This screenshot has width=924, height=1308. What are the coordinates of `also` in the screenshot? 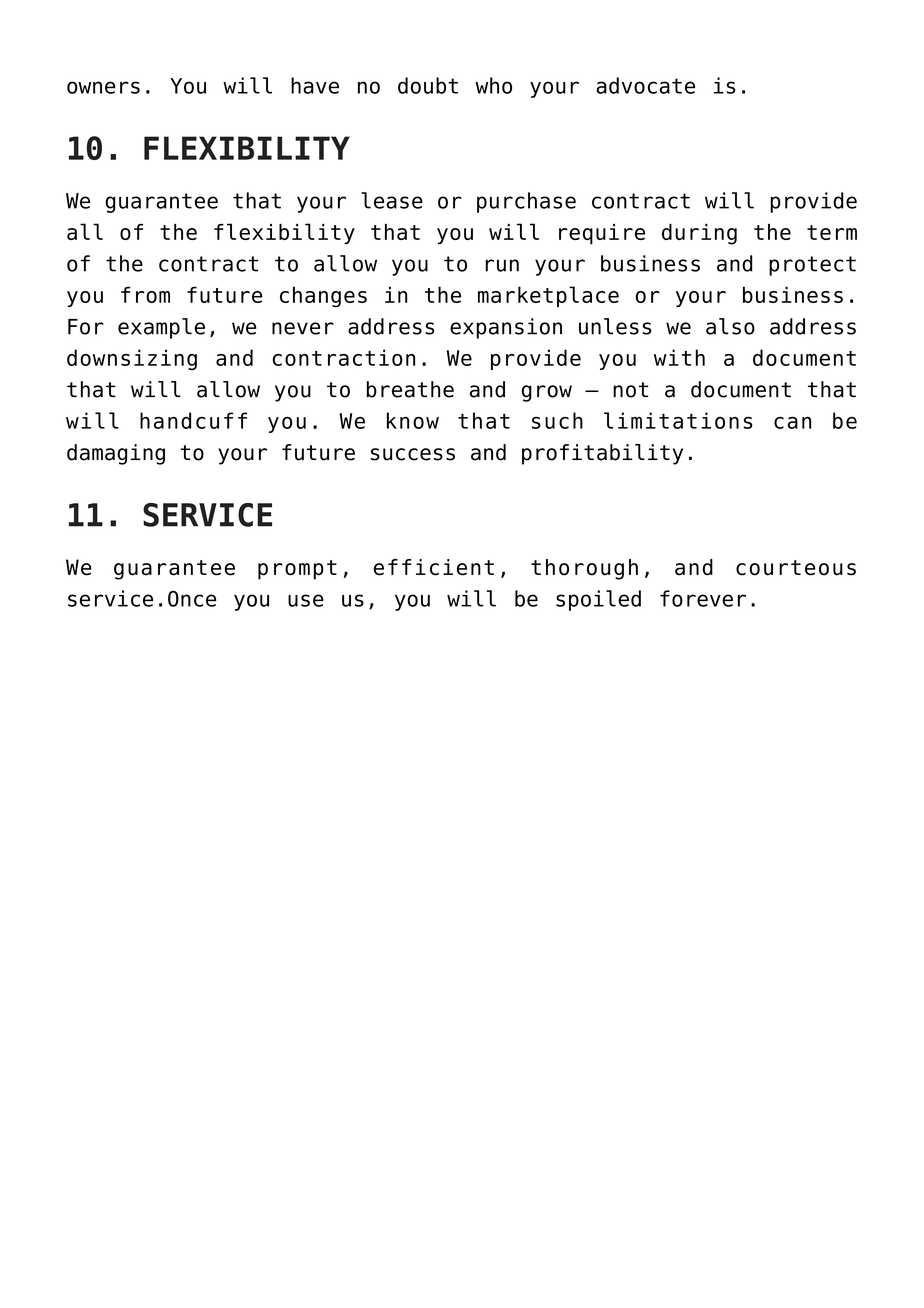 It's located at (730, 326).
